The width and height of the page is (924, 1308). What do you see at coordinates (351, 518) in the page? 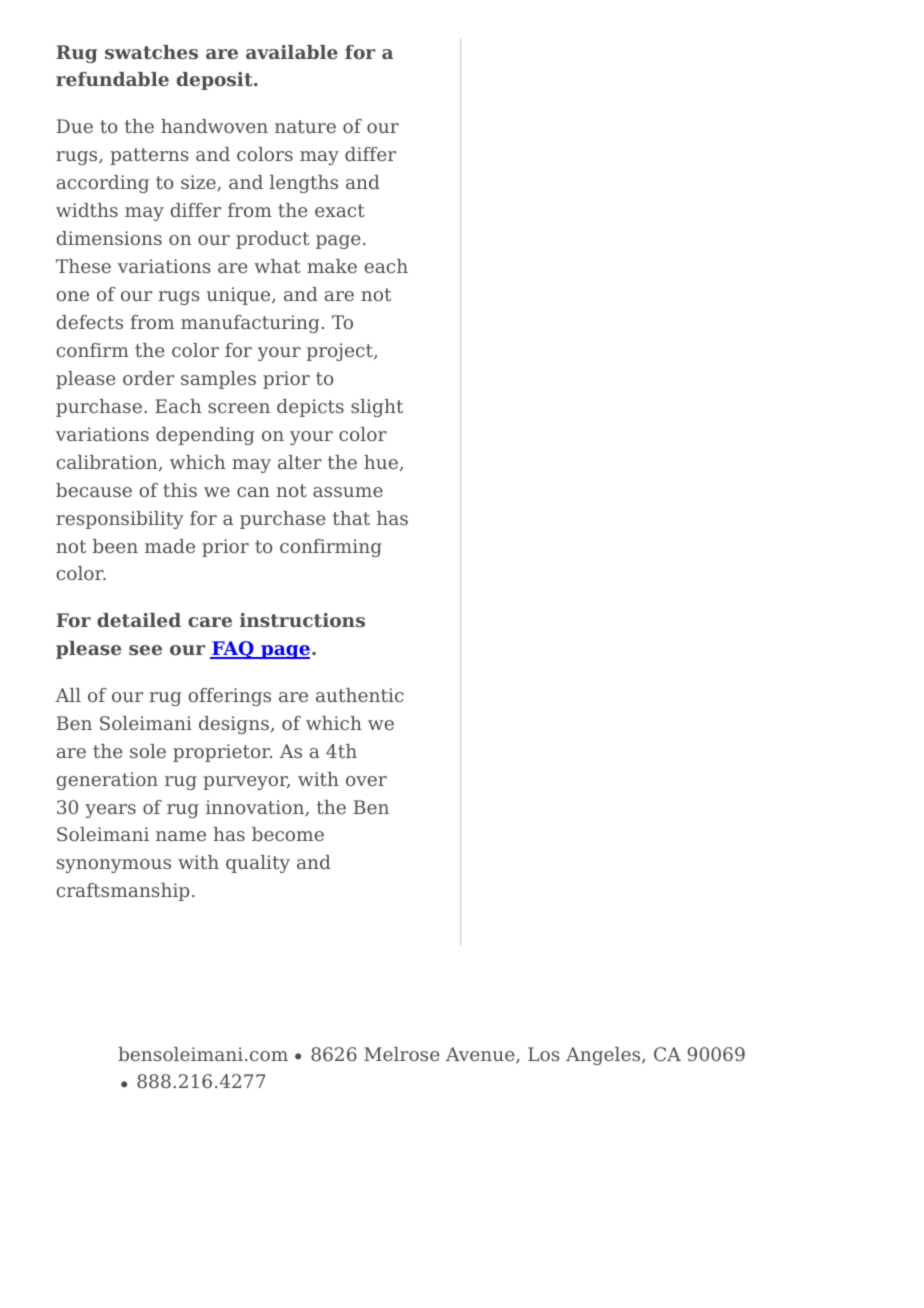
I see `that` at bounding box center [351, 518].
